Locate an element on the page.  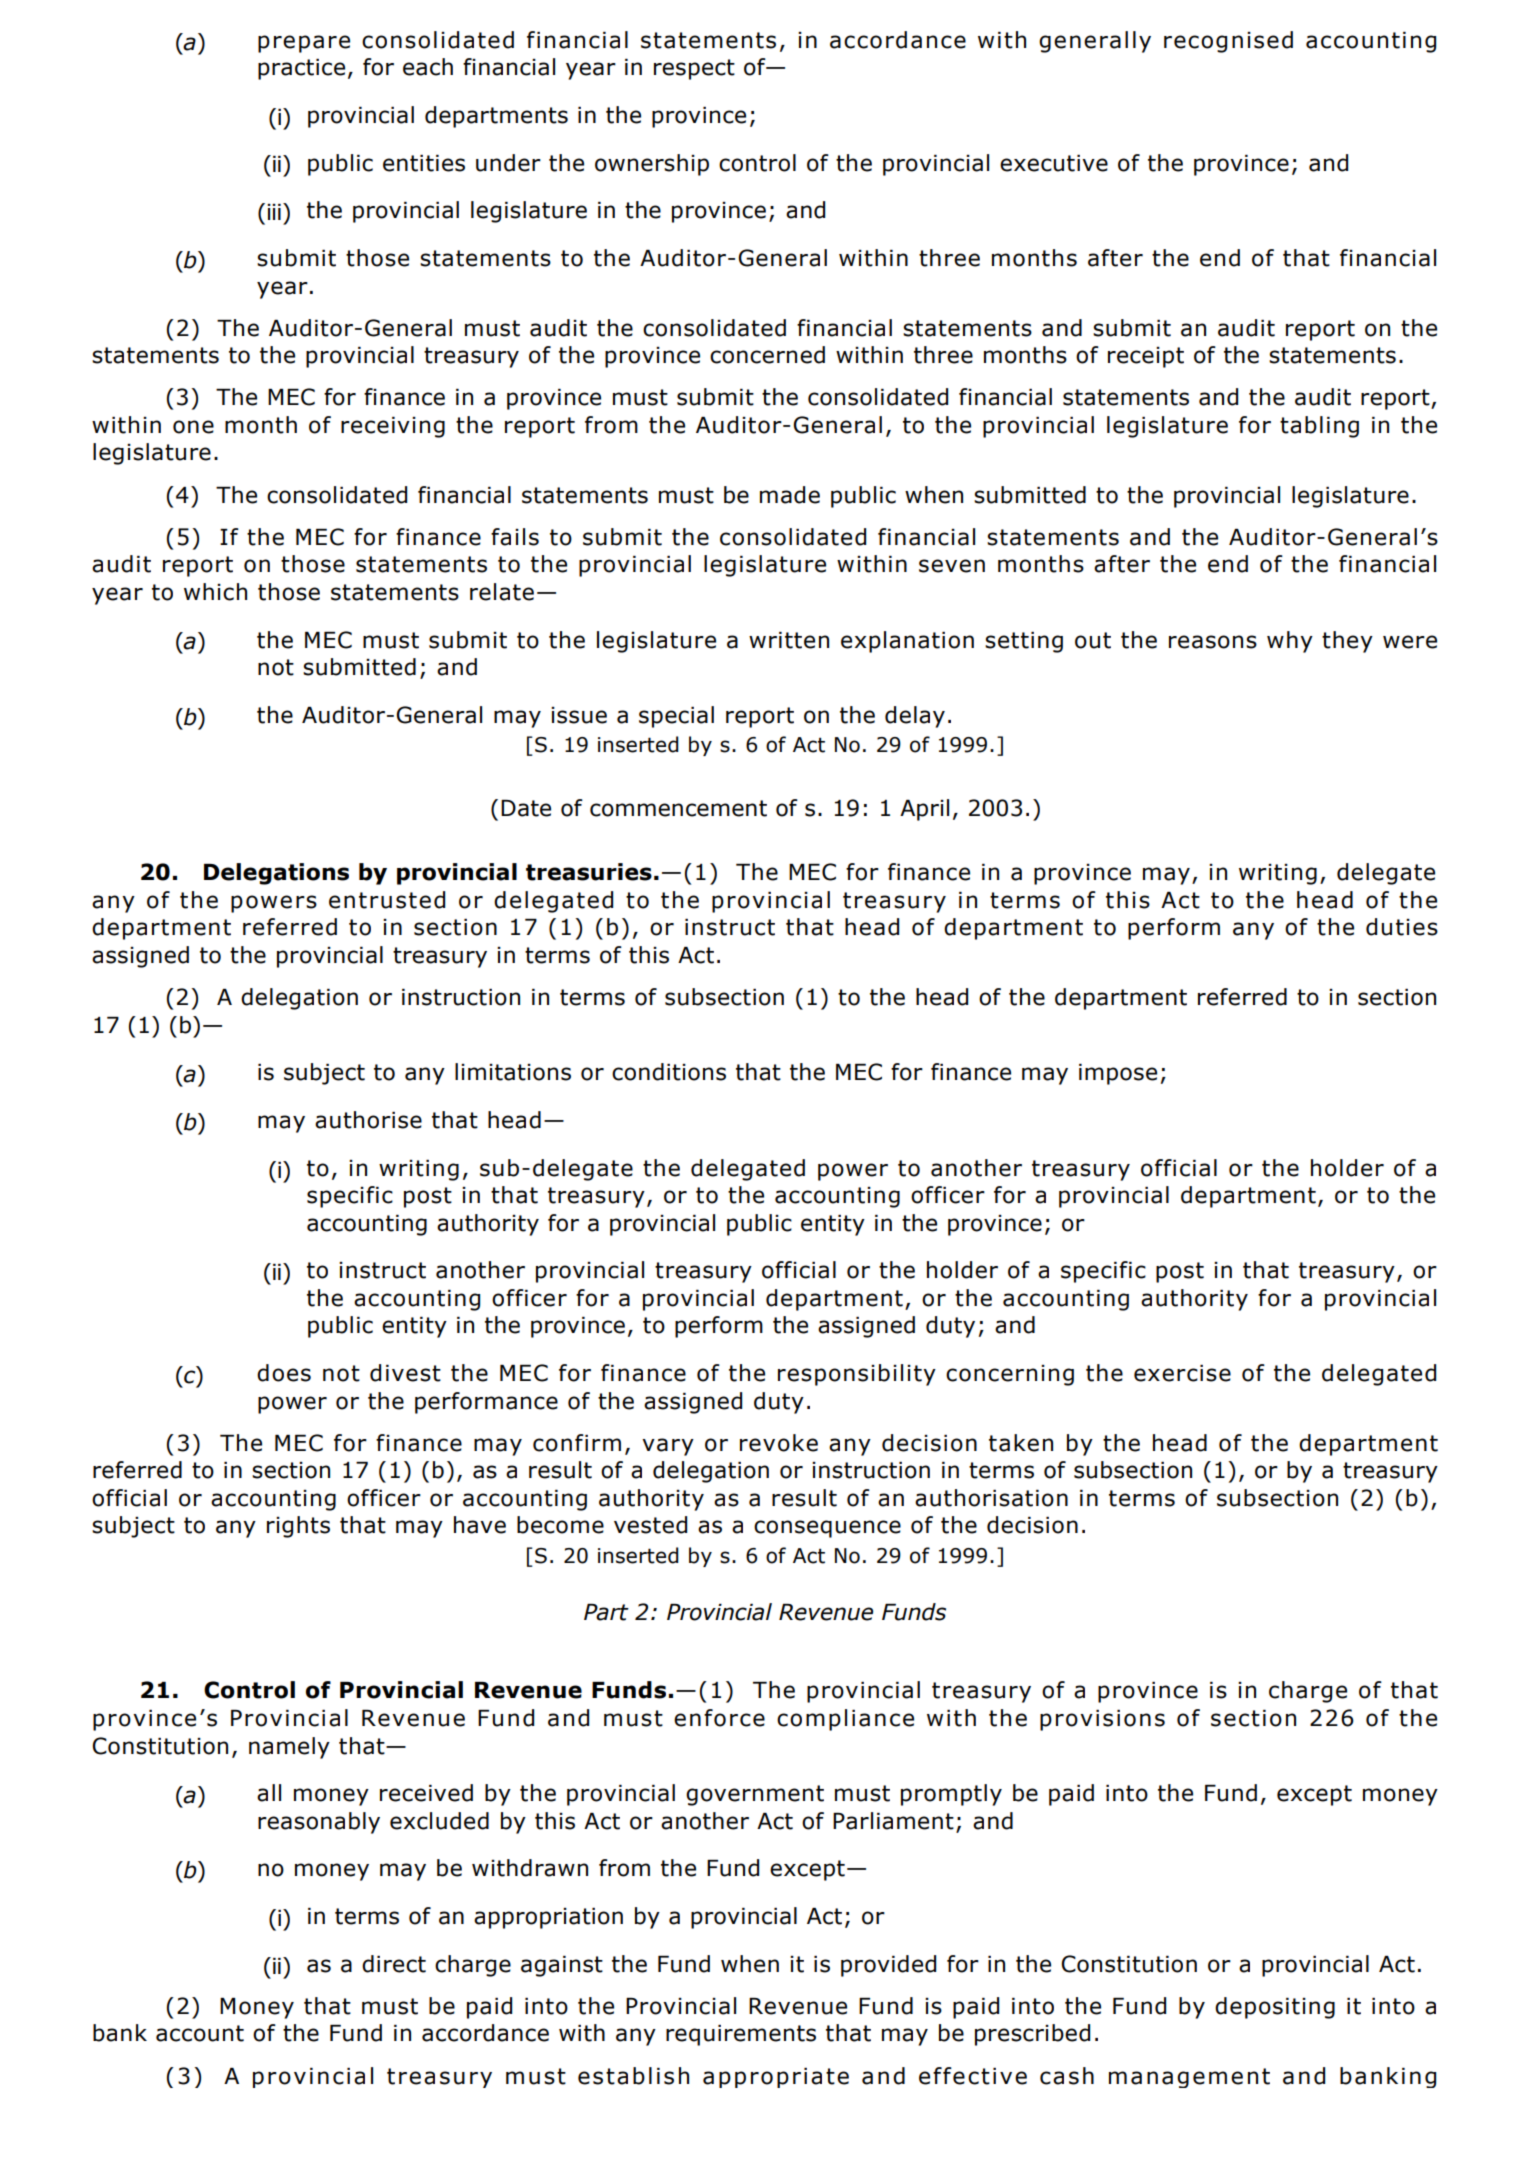
authorise is located at coordinates (368, 1120).
